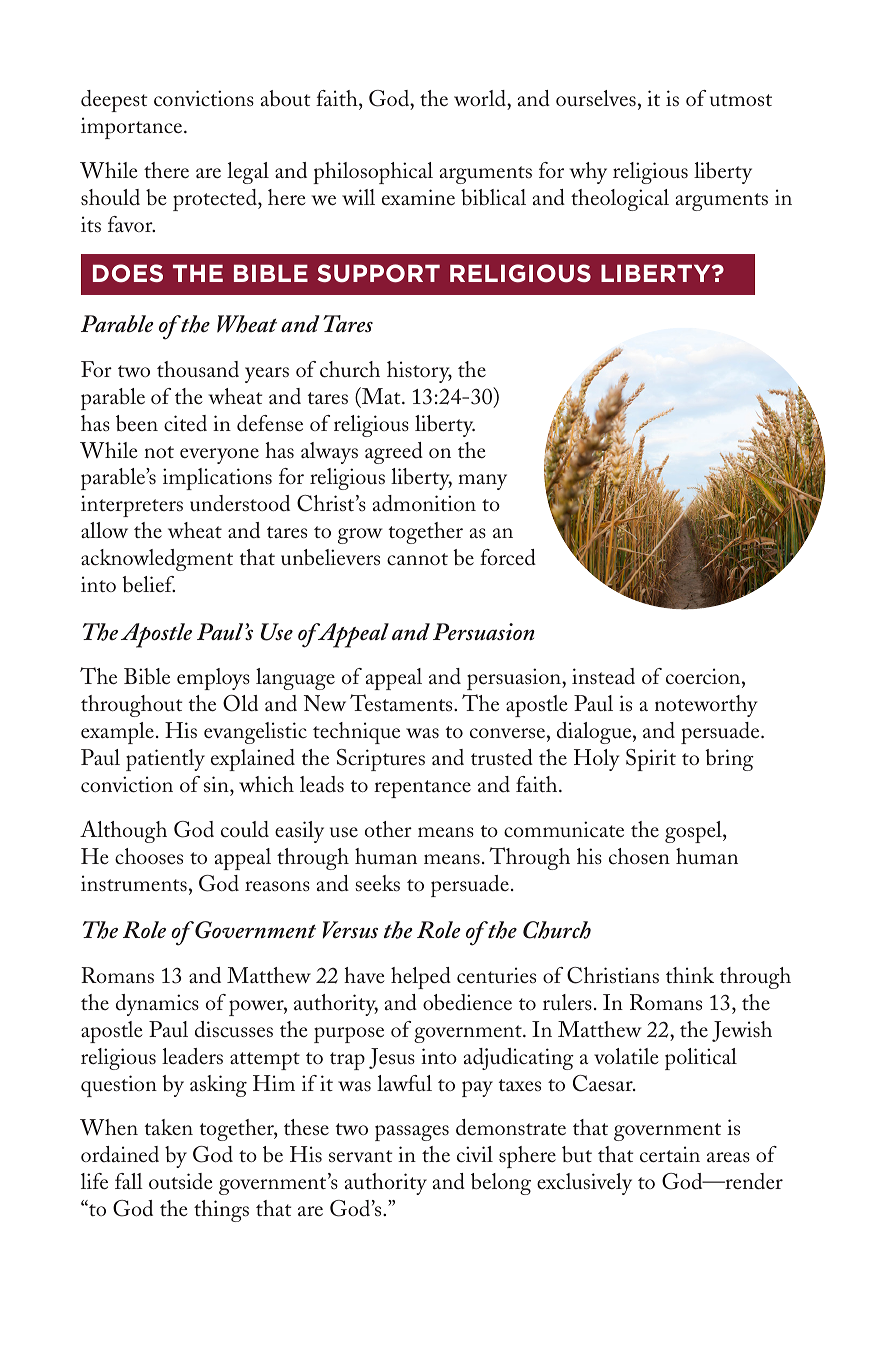  What do you see at coordinates (482, 482) in the screenshot?
I see `many` at bounding box center [482, 482].
